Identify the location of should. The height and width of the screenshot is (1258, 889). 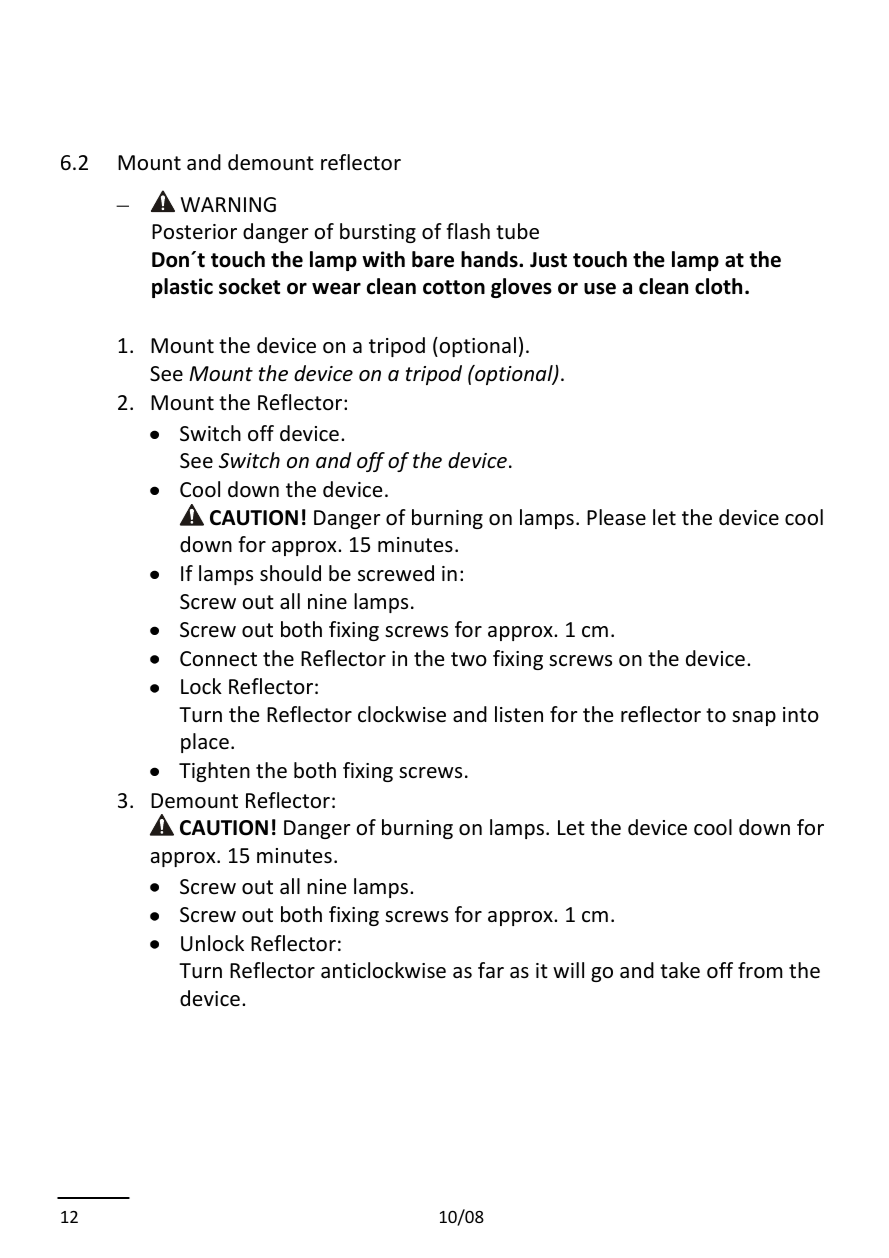
(290, 573).
